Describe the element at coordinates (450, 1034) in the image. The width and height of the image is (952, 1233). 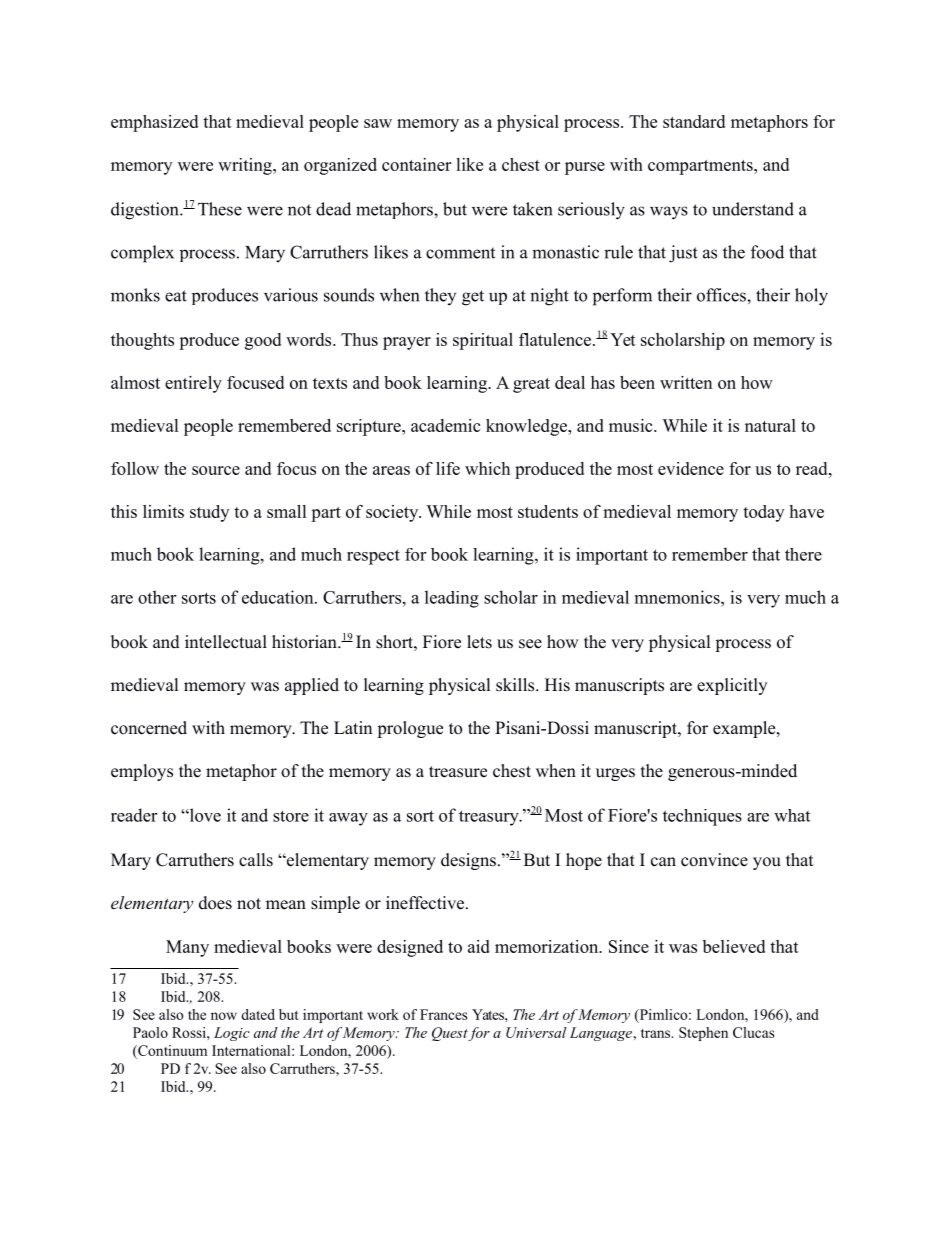
I see `Quest` at that location.
